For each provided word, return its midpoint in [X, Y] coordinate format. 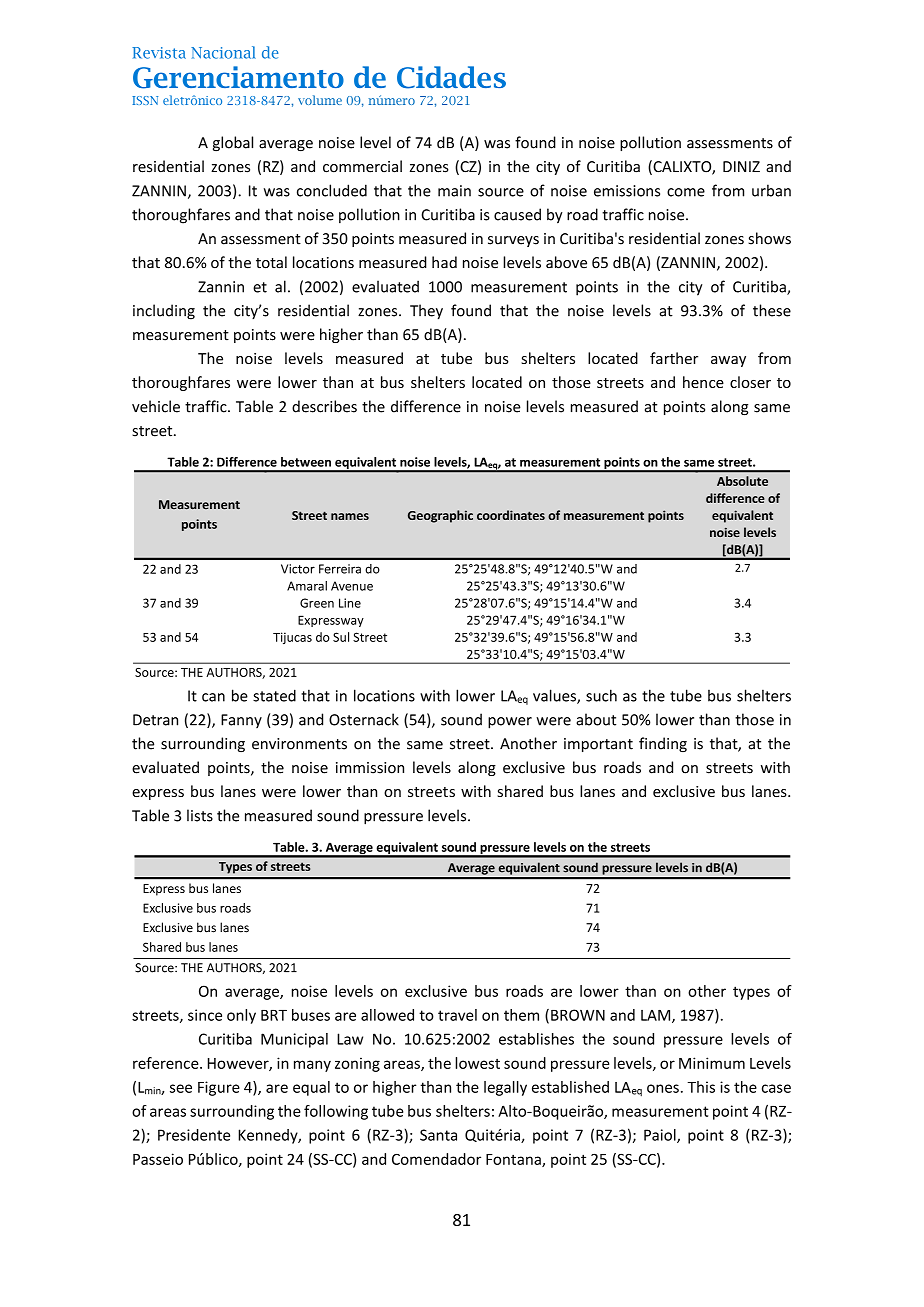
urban [771, 190]
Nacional [223, 52]
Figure [219, 1088]
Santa [438, 1135]
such [601, 695]
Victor [298, 569]
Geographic [440, 516]
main [454, 191]
